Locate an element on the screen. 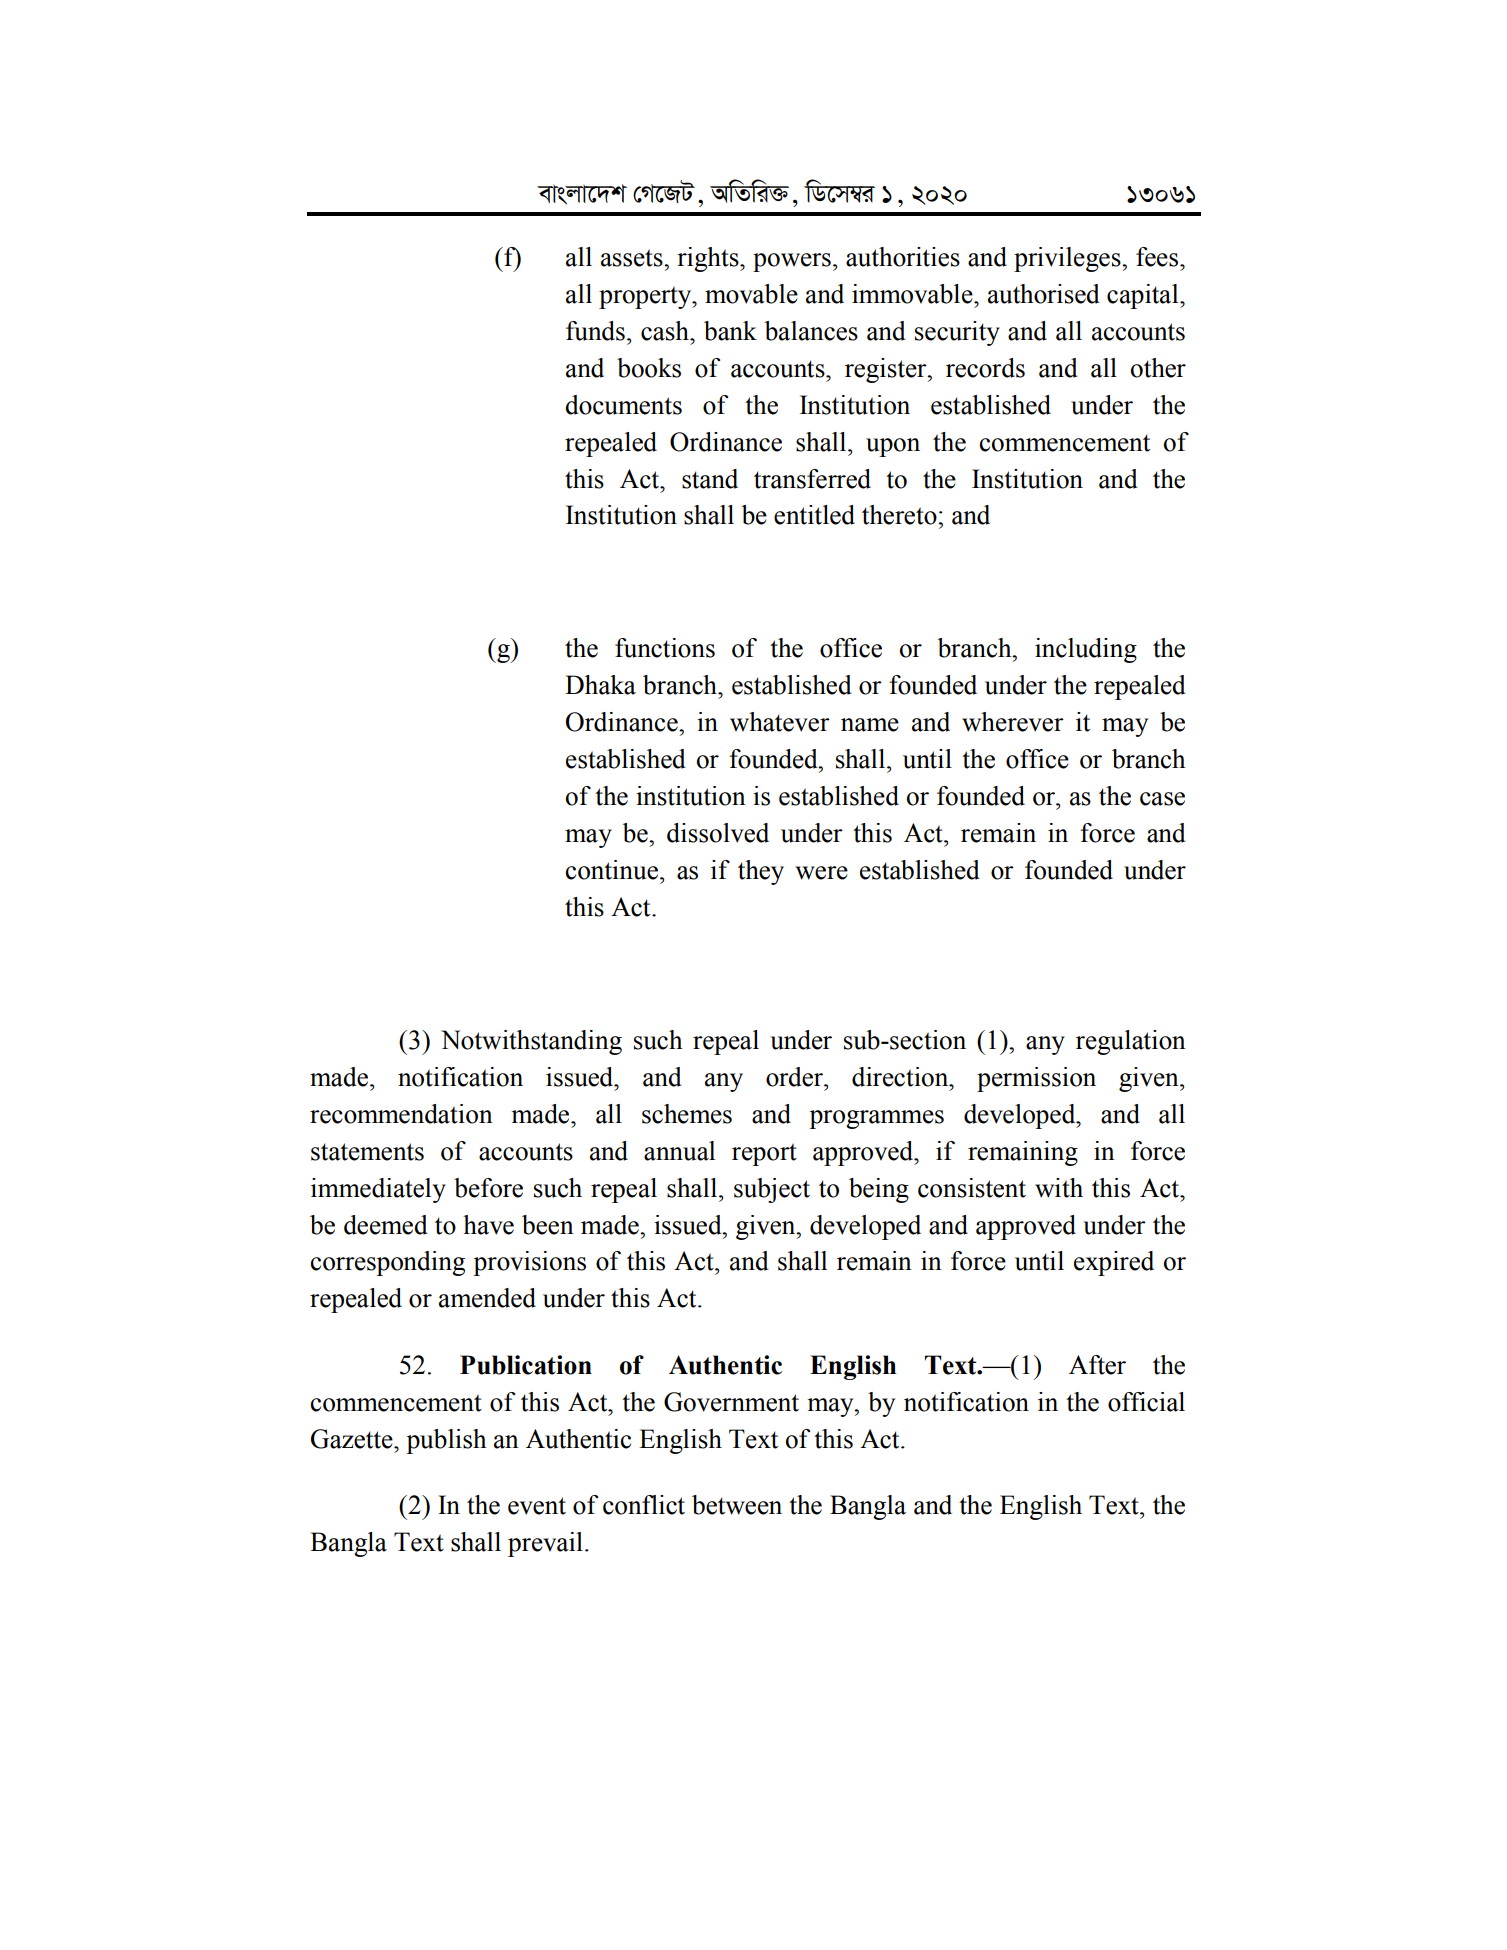 The height and width of the screenshot is (1950, 1507). before is located at coordinates (488, 1188).
